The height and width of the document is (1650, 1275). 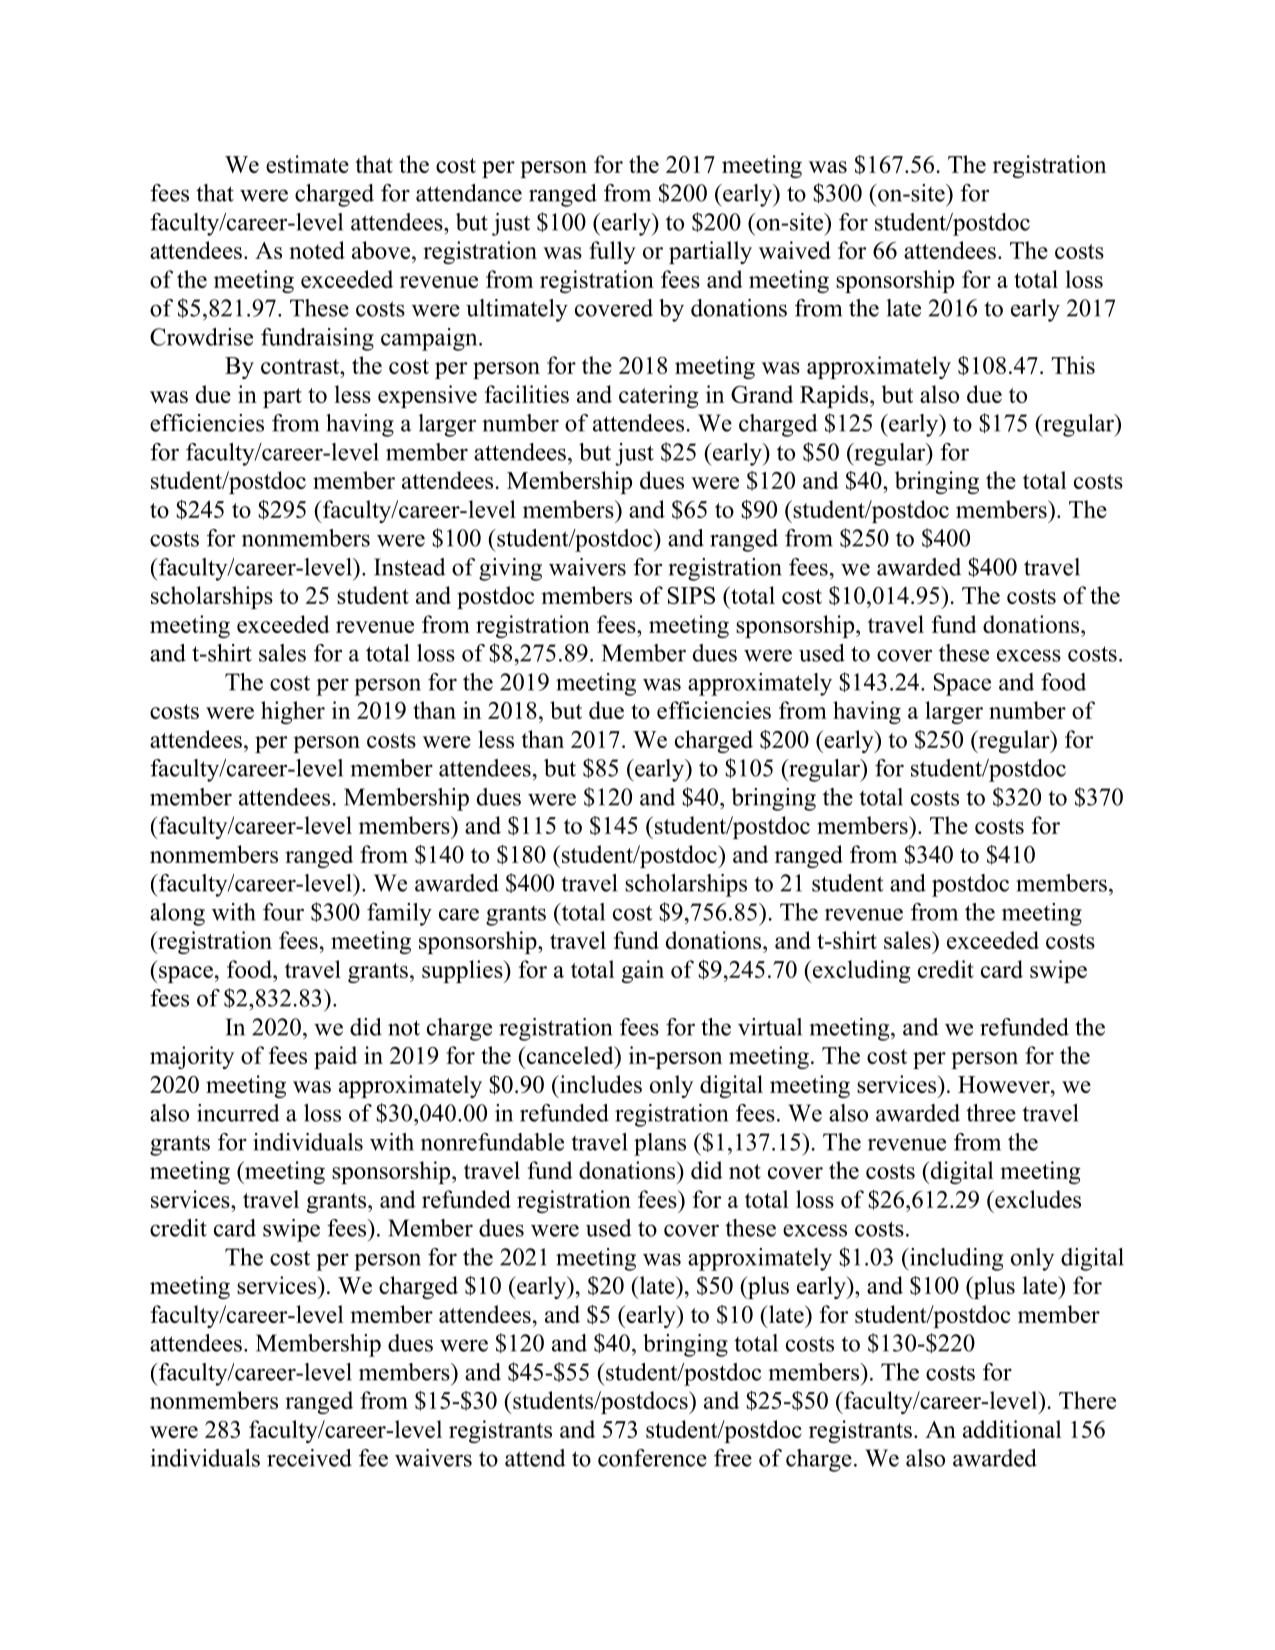 I want to click on waived, so click(x=795, y=250).
